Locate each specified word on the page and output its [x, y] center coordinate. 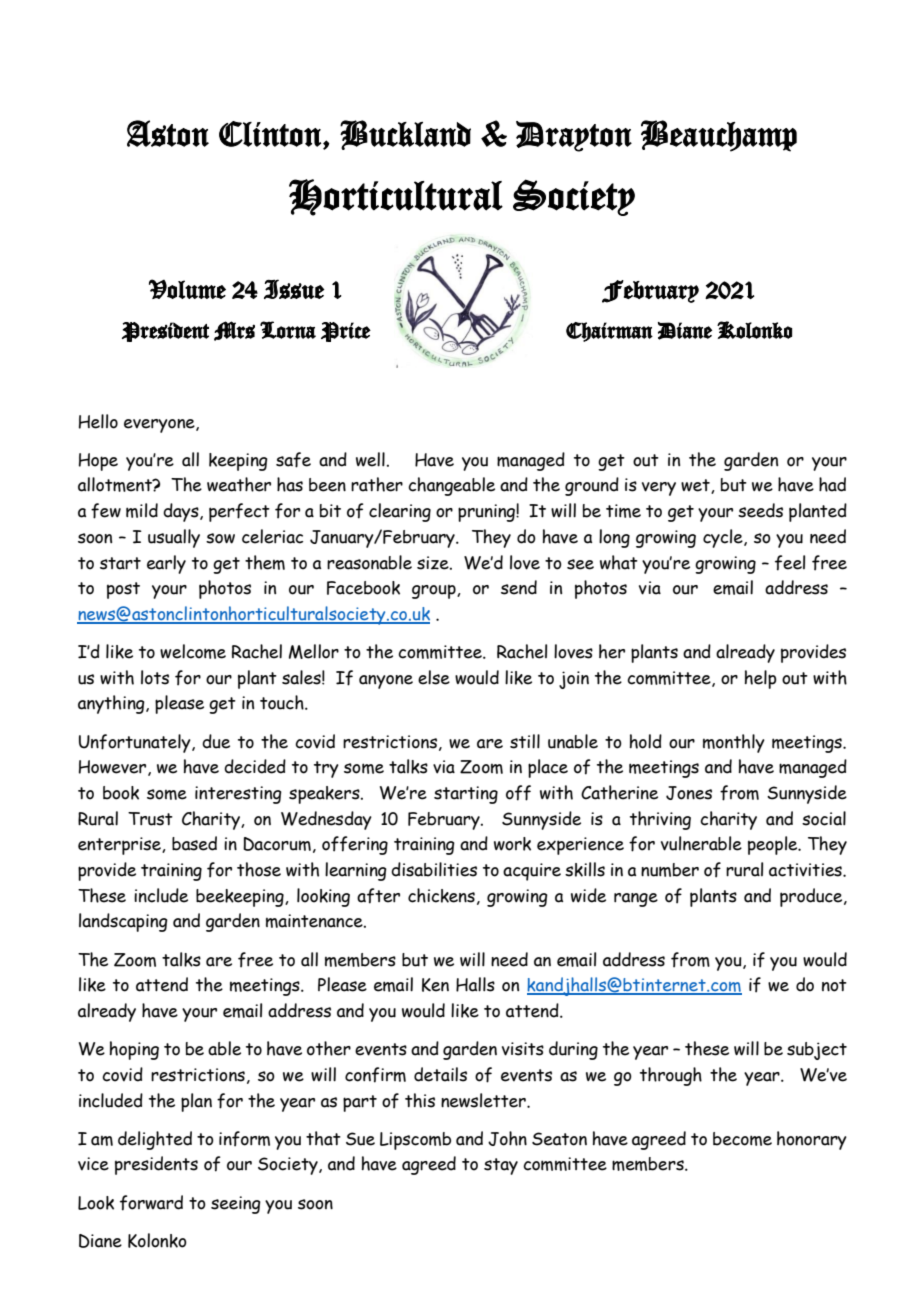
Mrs [234, 331]
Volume [187, 289]
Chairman [609, 332]
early [166, 564]
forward [151, 1203]
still [525, 741]
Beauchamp [719, 136]
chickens [441, 895]
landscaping [123, 922]
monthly [734, 743]
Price [346, 332]
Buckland [405, 135]
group [435, 591]
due [216, 741]
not [834, 985]
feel [790, 563]
